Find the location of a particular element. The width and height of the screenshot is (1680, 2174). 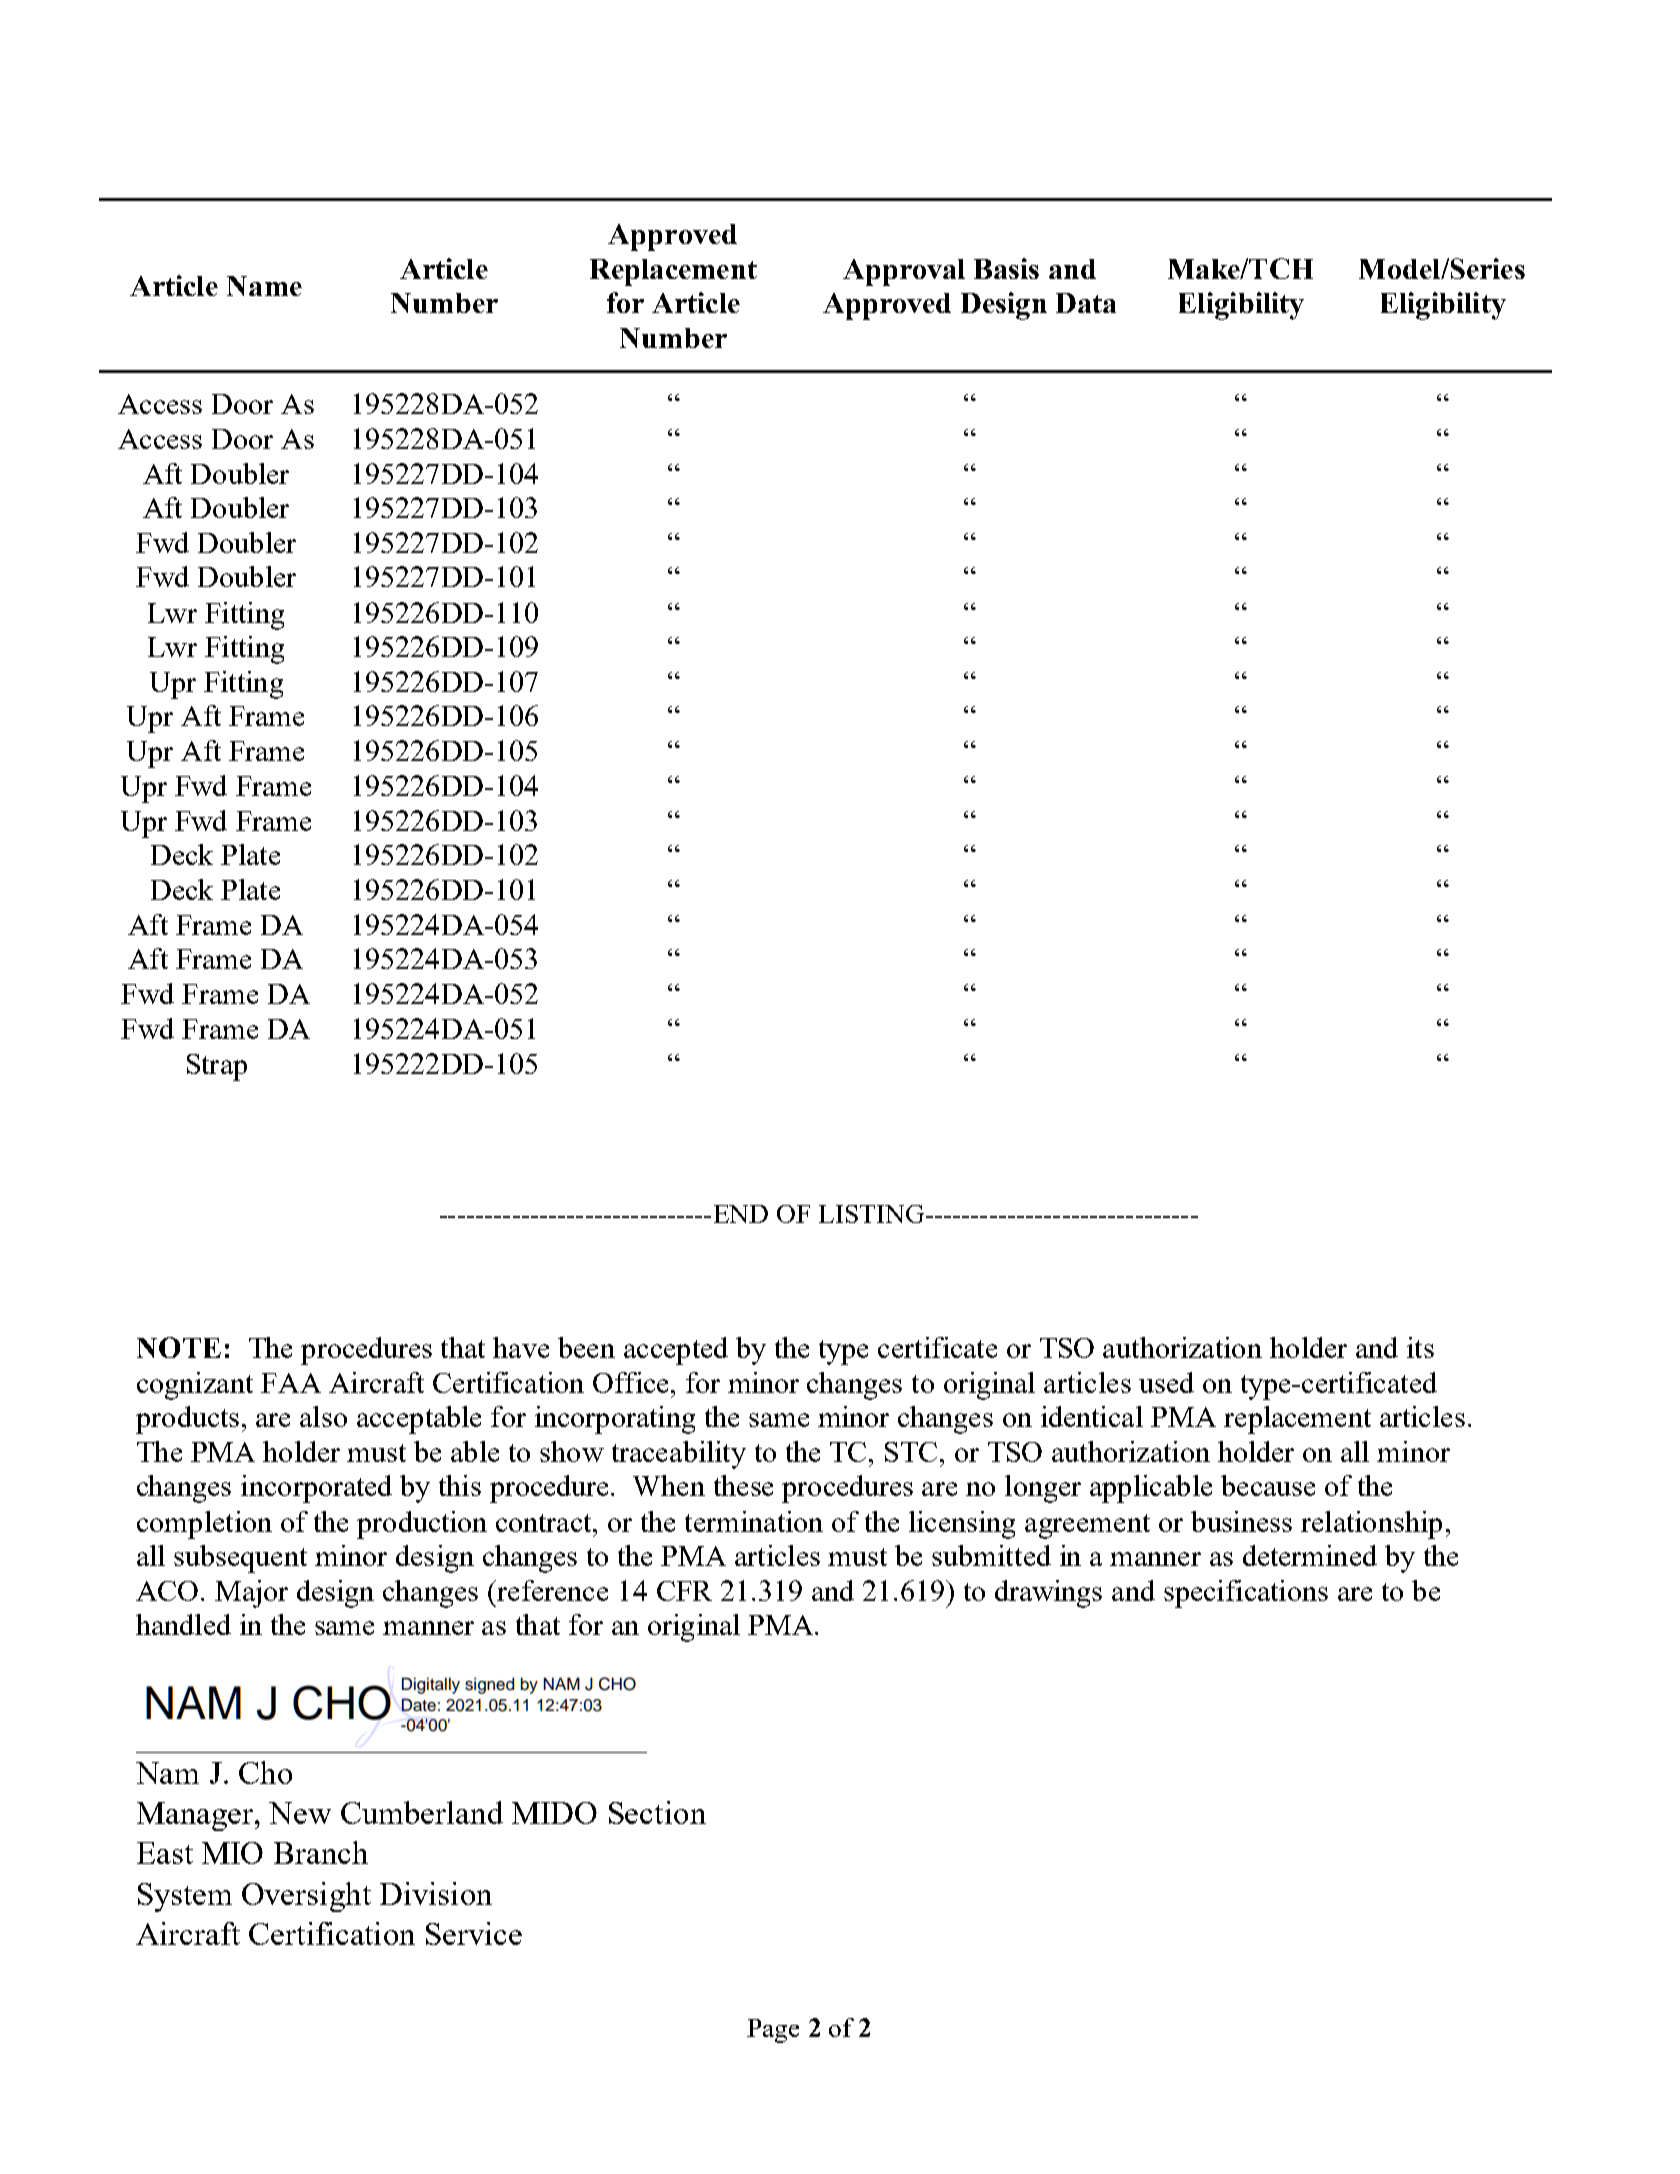

Oversight is located at coordinates (306, 1897).
